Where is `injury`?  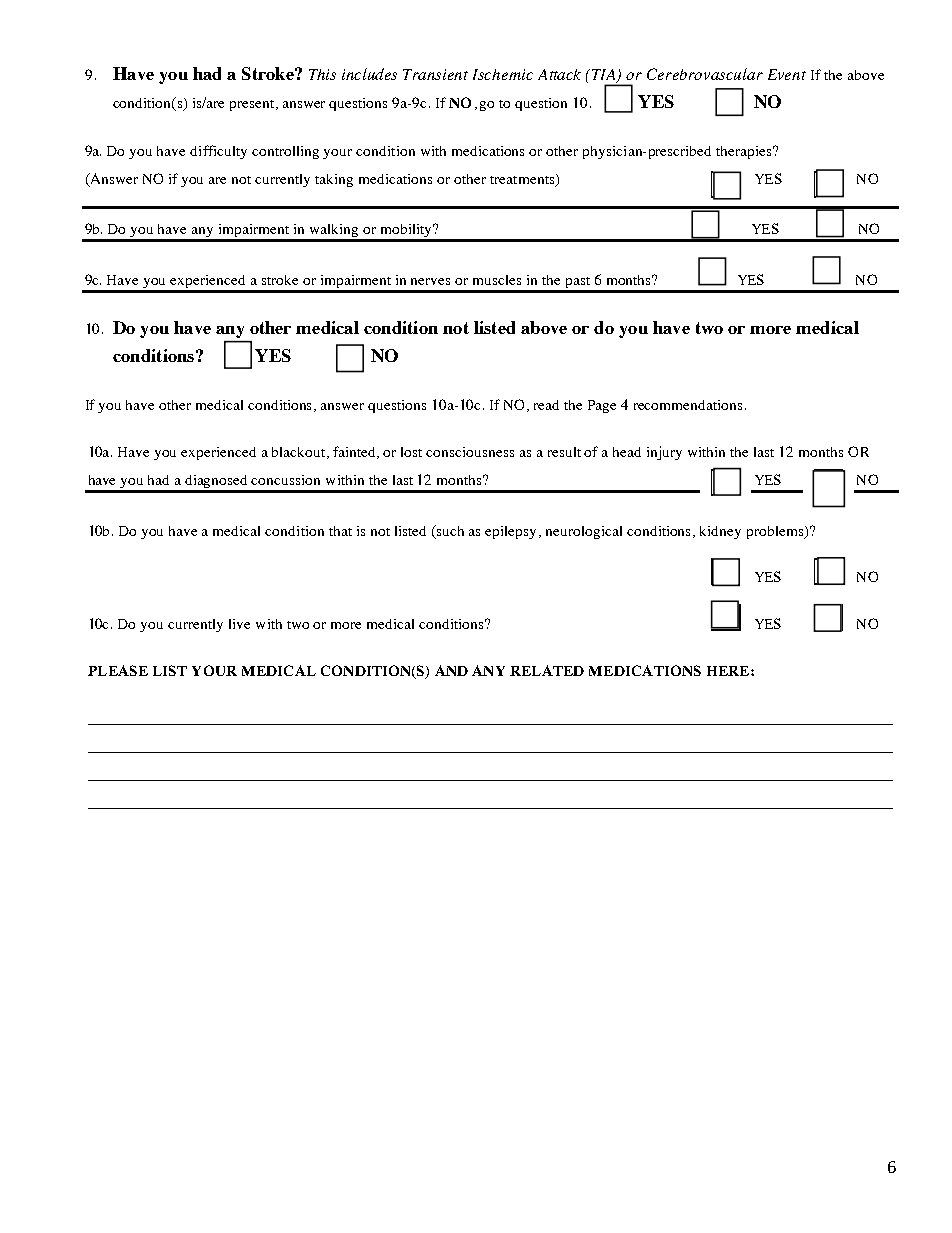
injury is located at coordinates (664, 453).
